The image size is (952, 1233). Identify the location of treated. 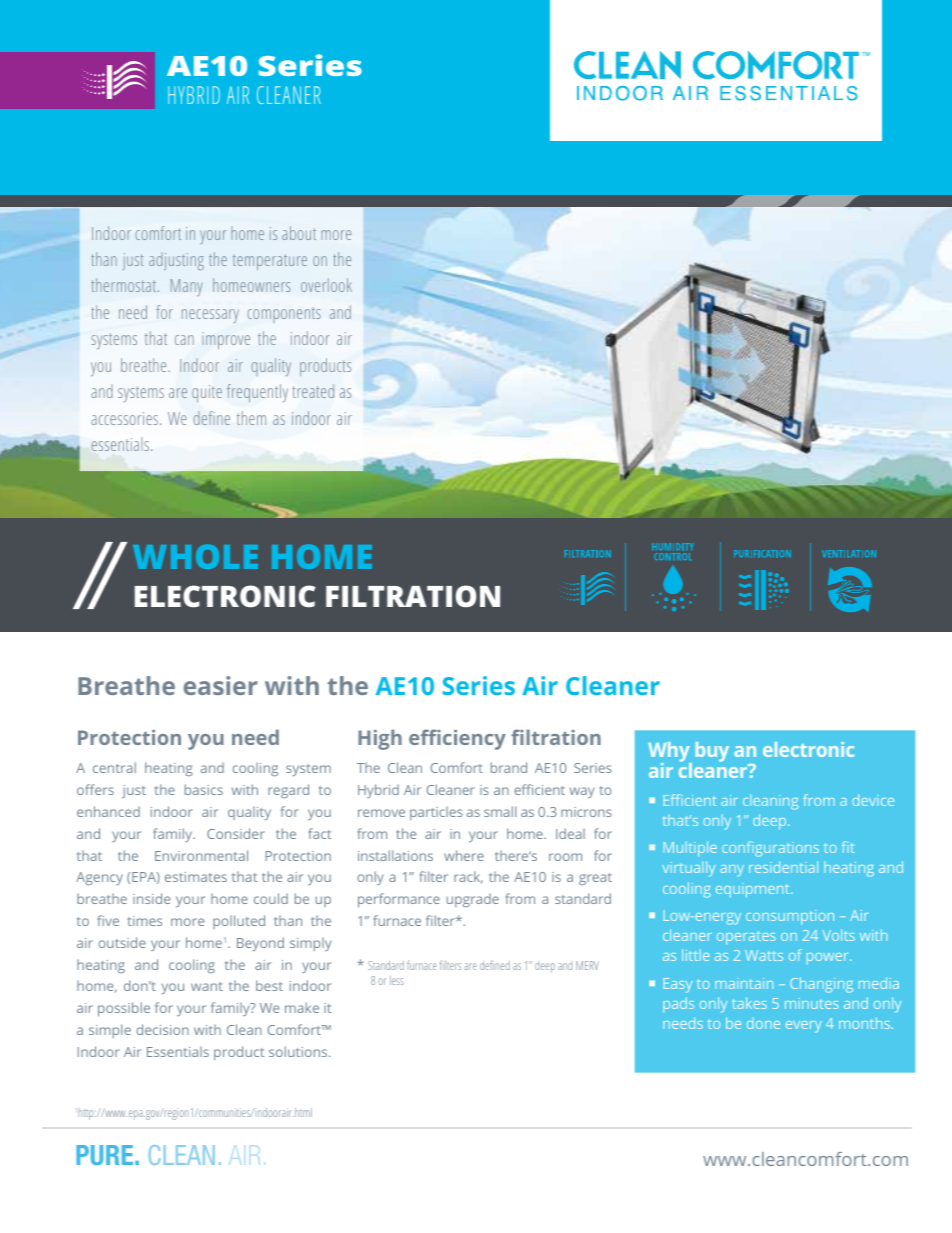
(313, 391).
